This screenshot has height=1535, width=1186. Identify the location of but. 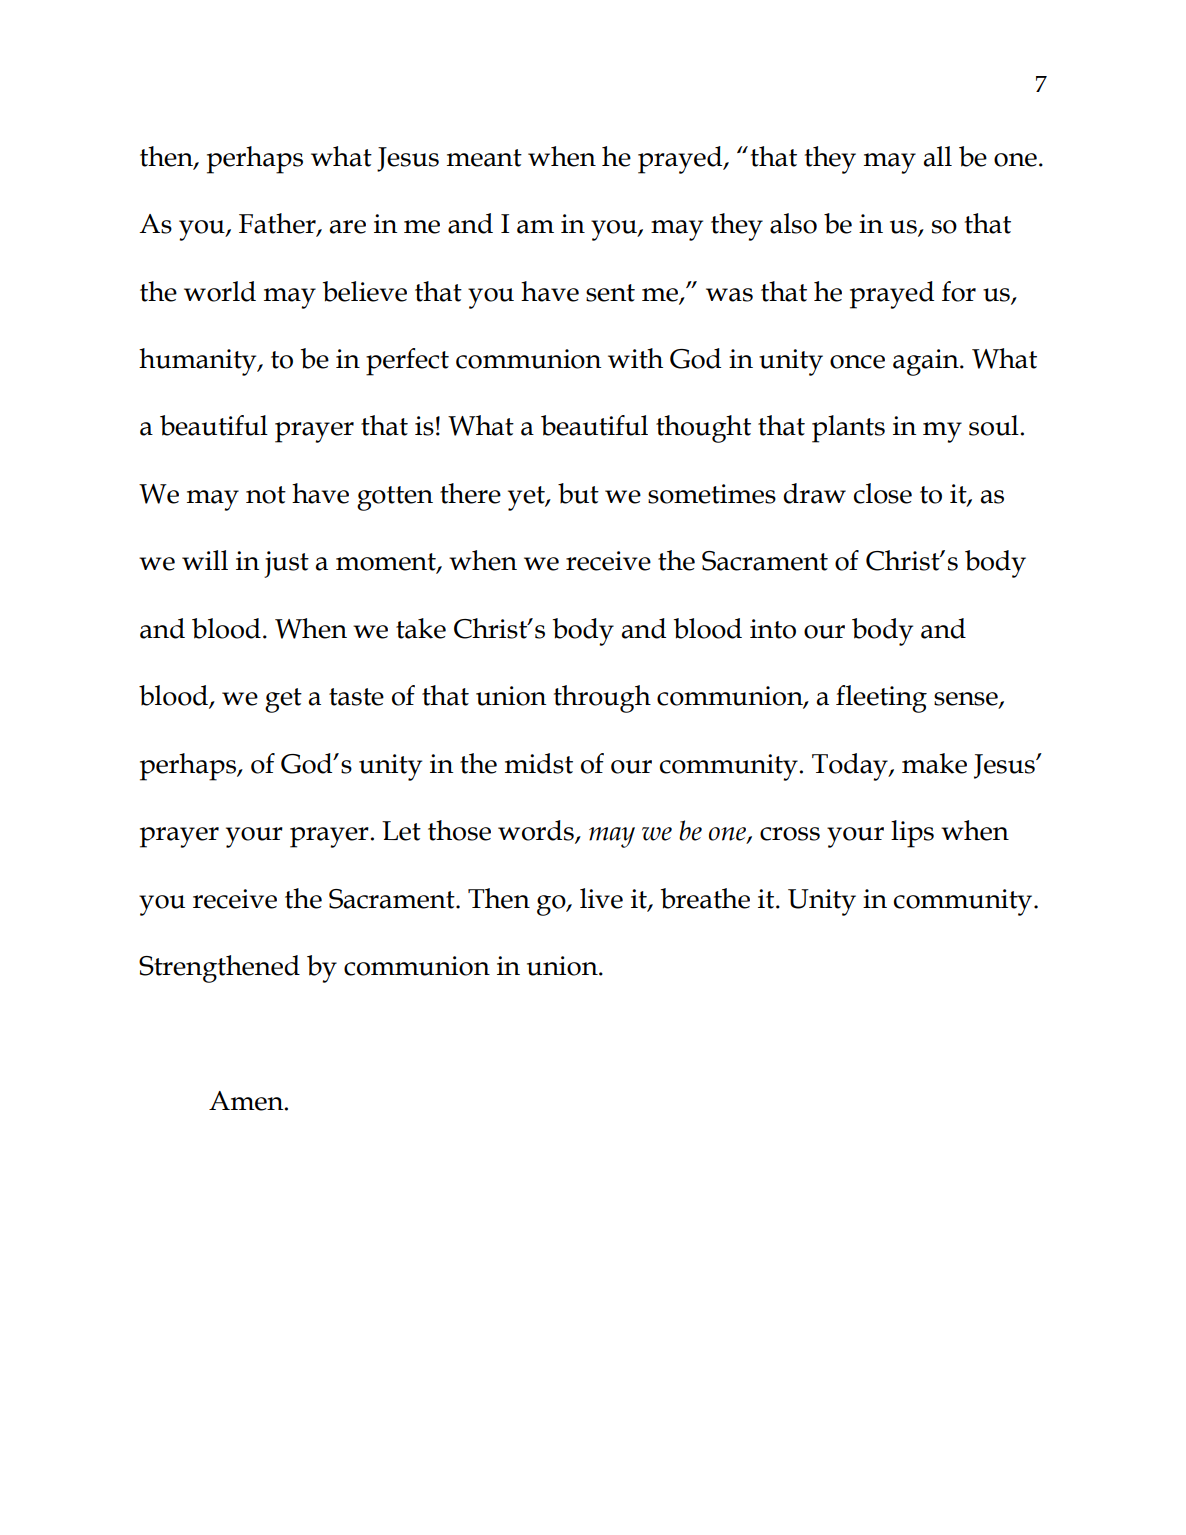
(578, 493).
